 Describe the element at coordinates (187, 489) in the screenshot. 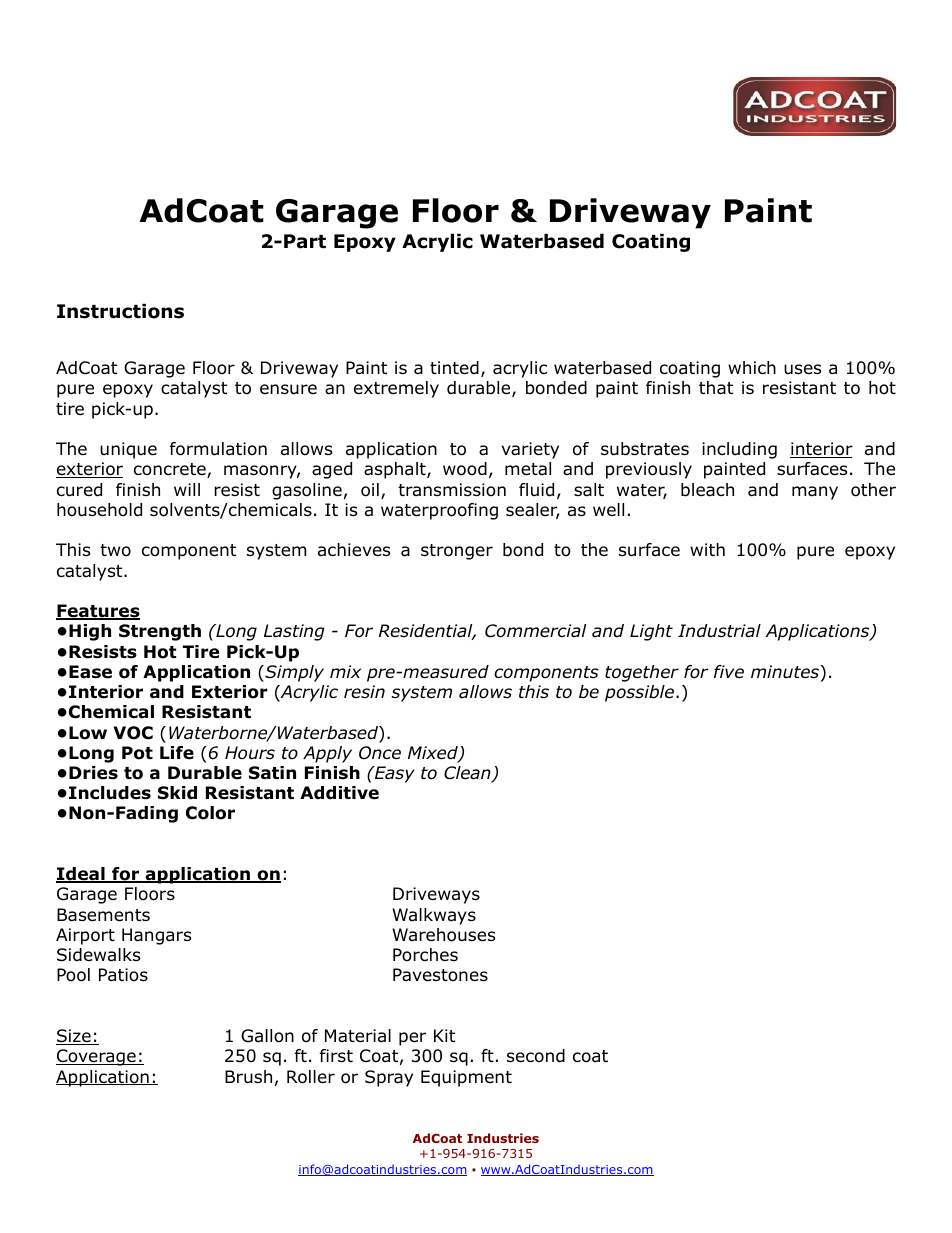

I see `will` at that location.
